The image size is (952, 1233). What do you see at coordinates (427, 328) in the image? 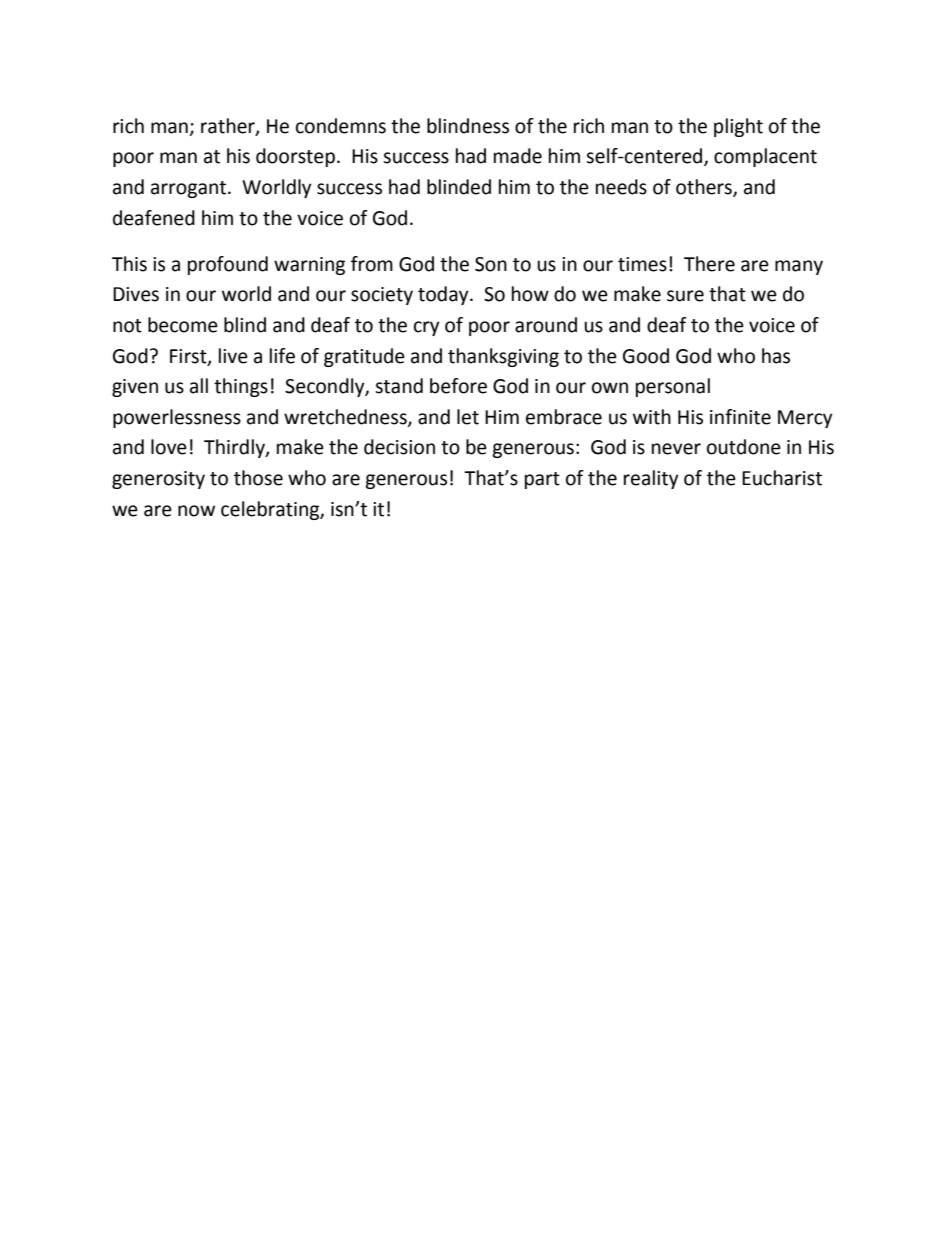
I see `cry` at bounding box center [427, 328].
